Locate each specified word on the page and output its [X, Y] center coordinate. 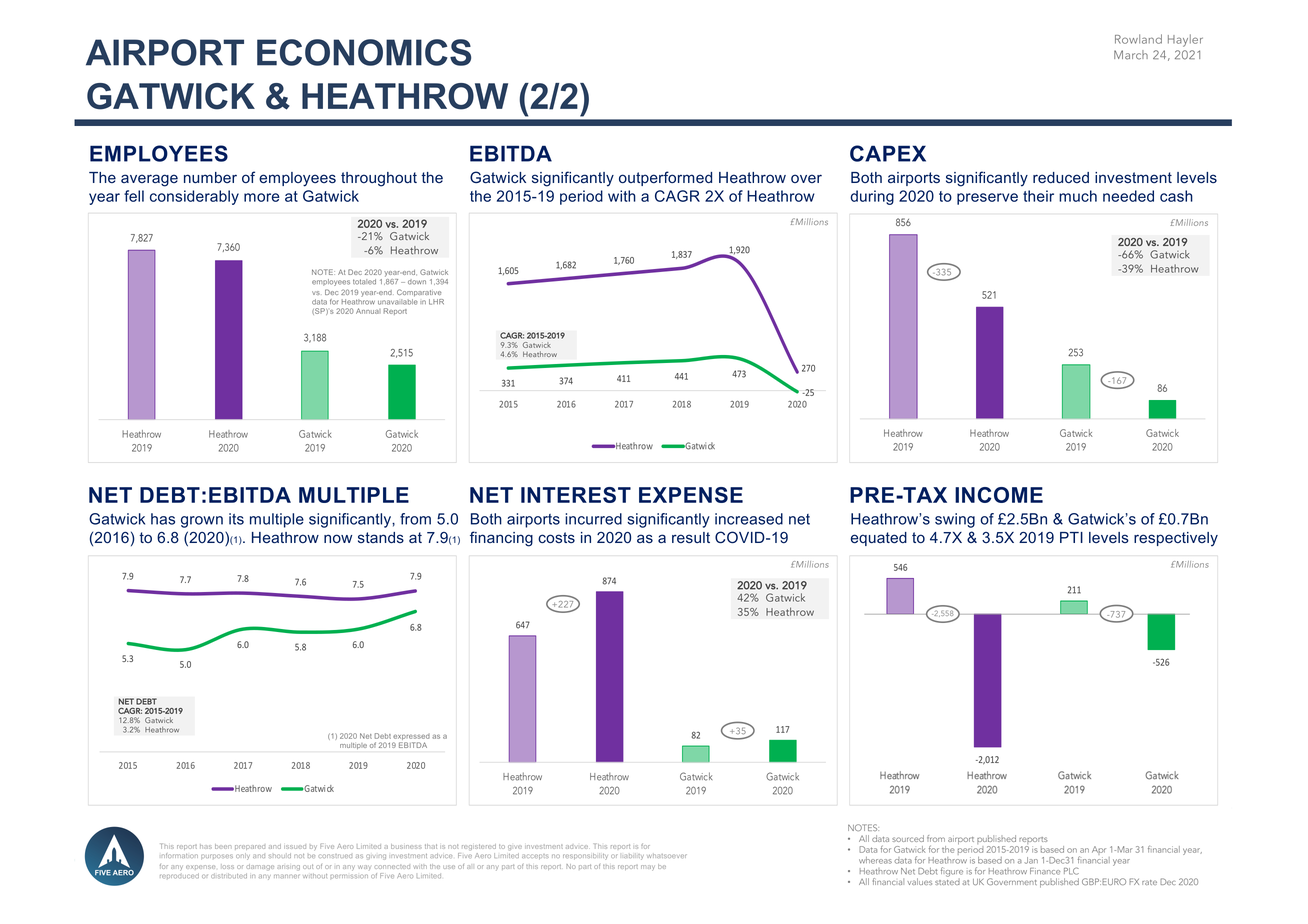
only [243, 856]
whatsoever [667, 856]
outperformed [665, 178]
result [691, 537]
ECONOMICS [364, 52]
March [1131, 55]
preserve [987, 199]
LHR [436, 302]
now [338, 538]
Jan [1031, 860]
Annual [368, 311]
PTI [1071, 537]
